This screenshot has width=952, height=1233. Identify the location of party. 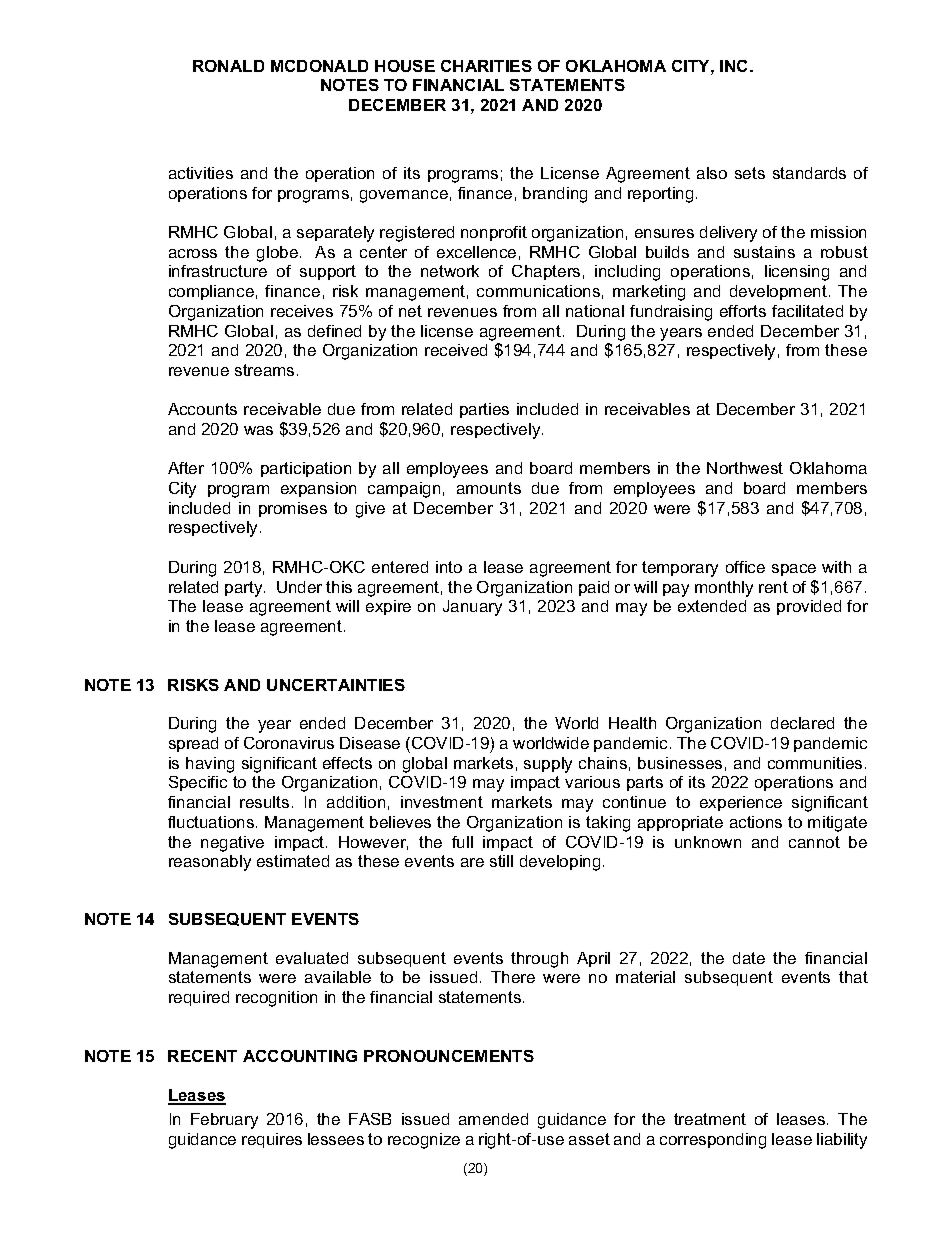
(245, 589).
